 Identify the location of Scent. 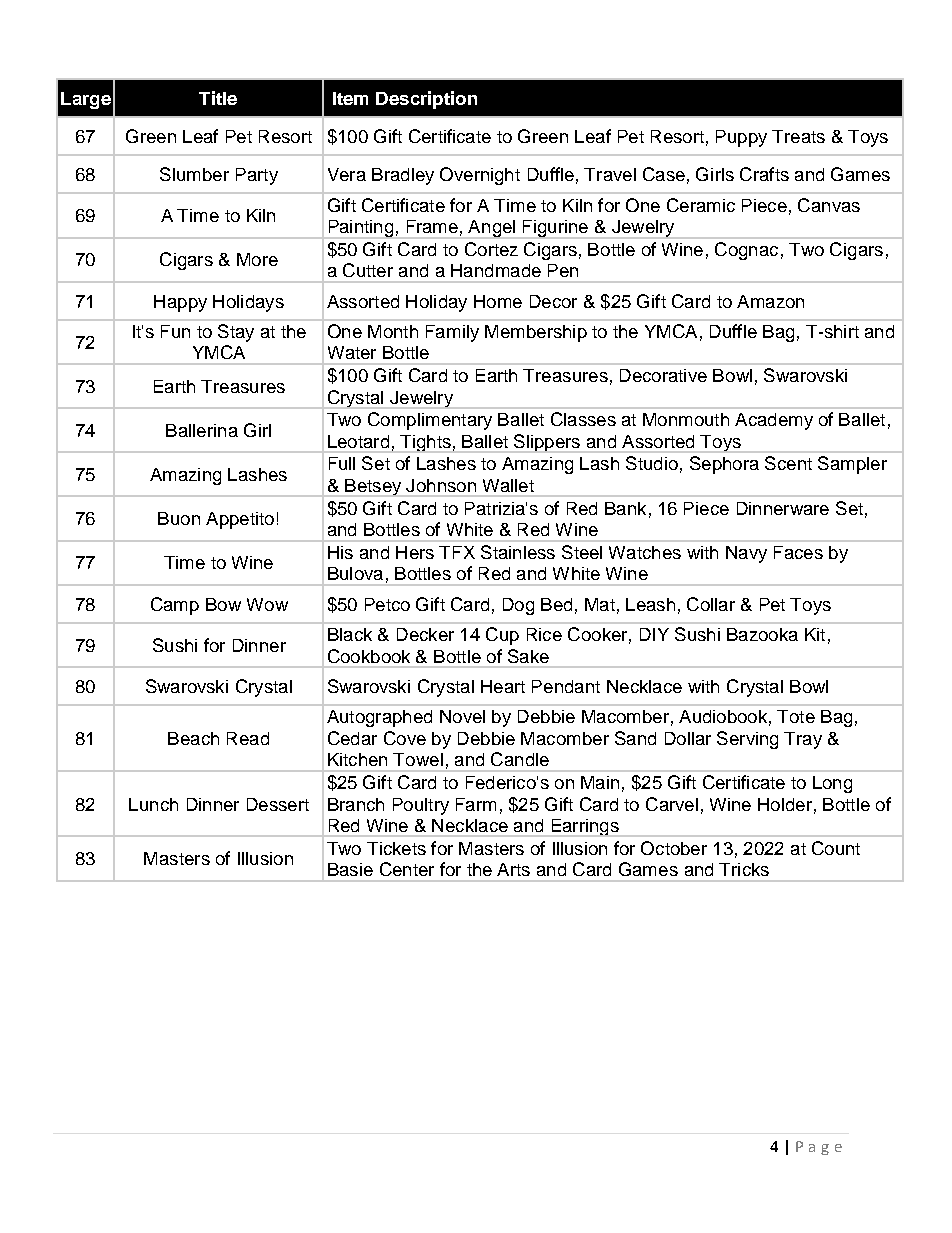
(788, 463).
